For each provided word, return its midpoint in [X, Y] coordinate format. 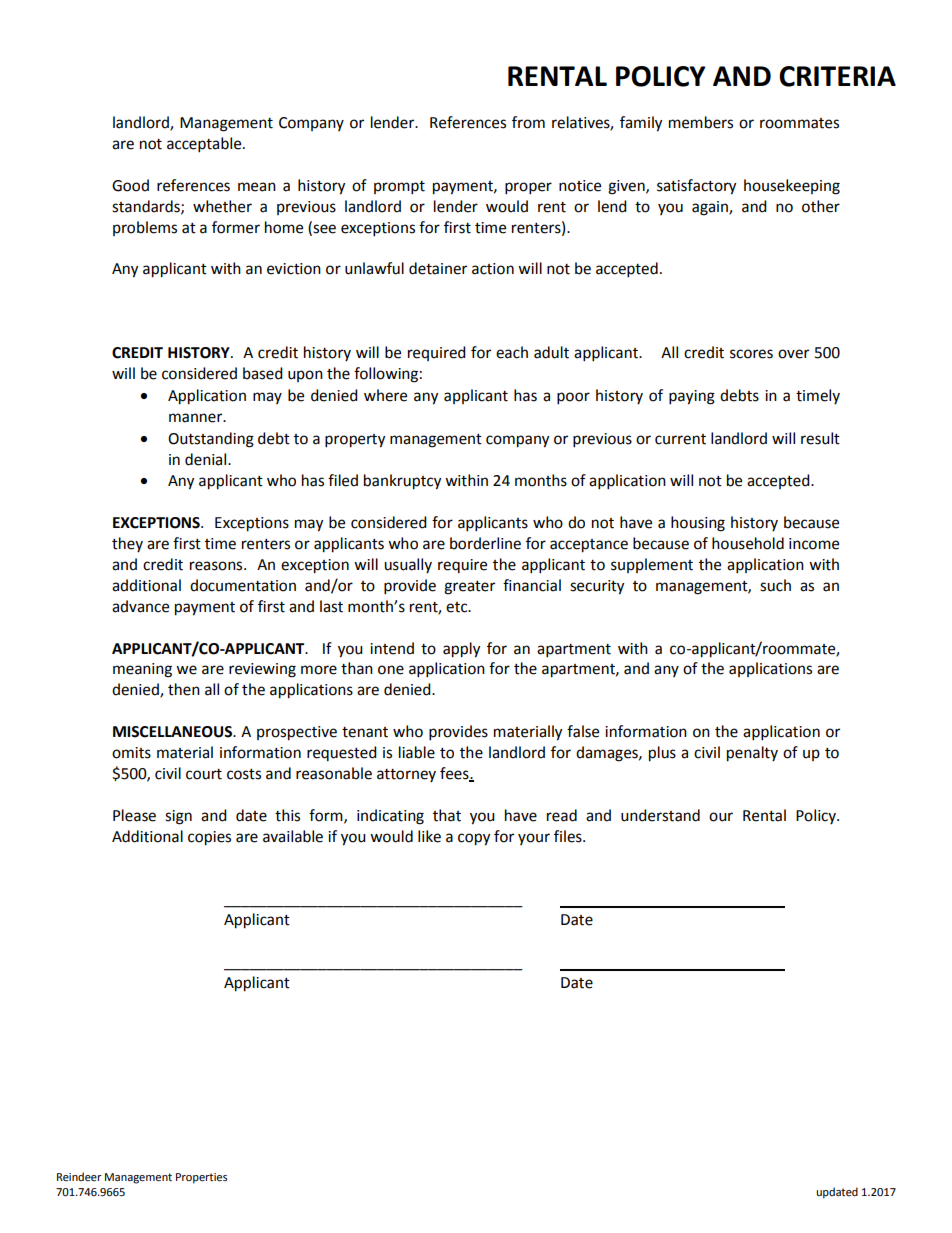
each [512, 352]
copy [474, 839]
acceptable [205, 145]
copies [209, 838]
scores [751, 354]
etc [458, 607]
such [775, 585]
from [528, 122]
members [701, 122]
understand [660, 815]
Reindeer [79, 1176]
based [263, 373]
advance [140, 606]
